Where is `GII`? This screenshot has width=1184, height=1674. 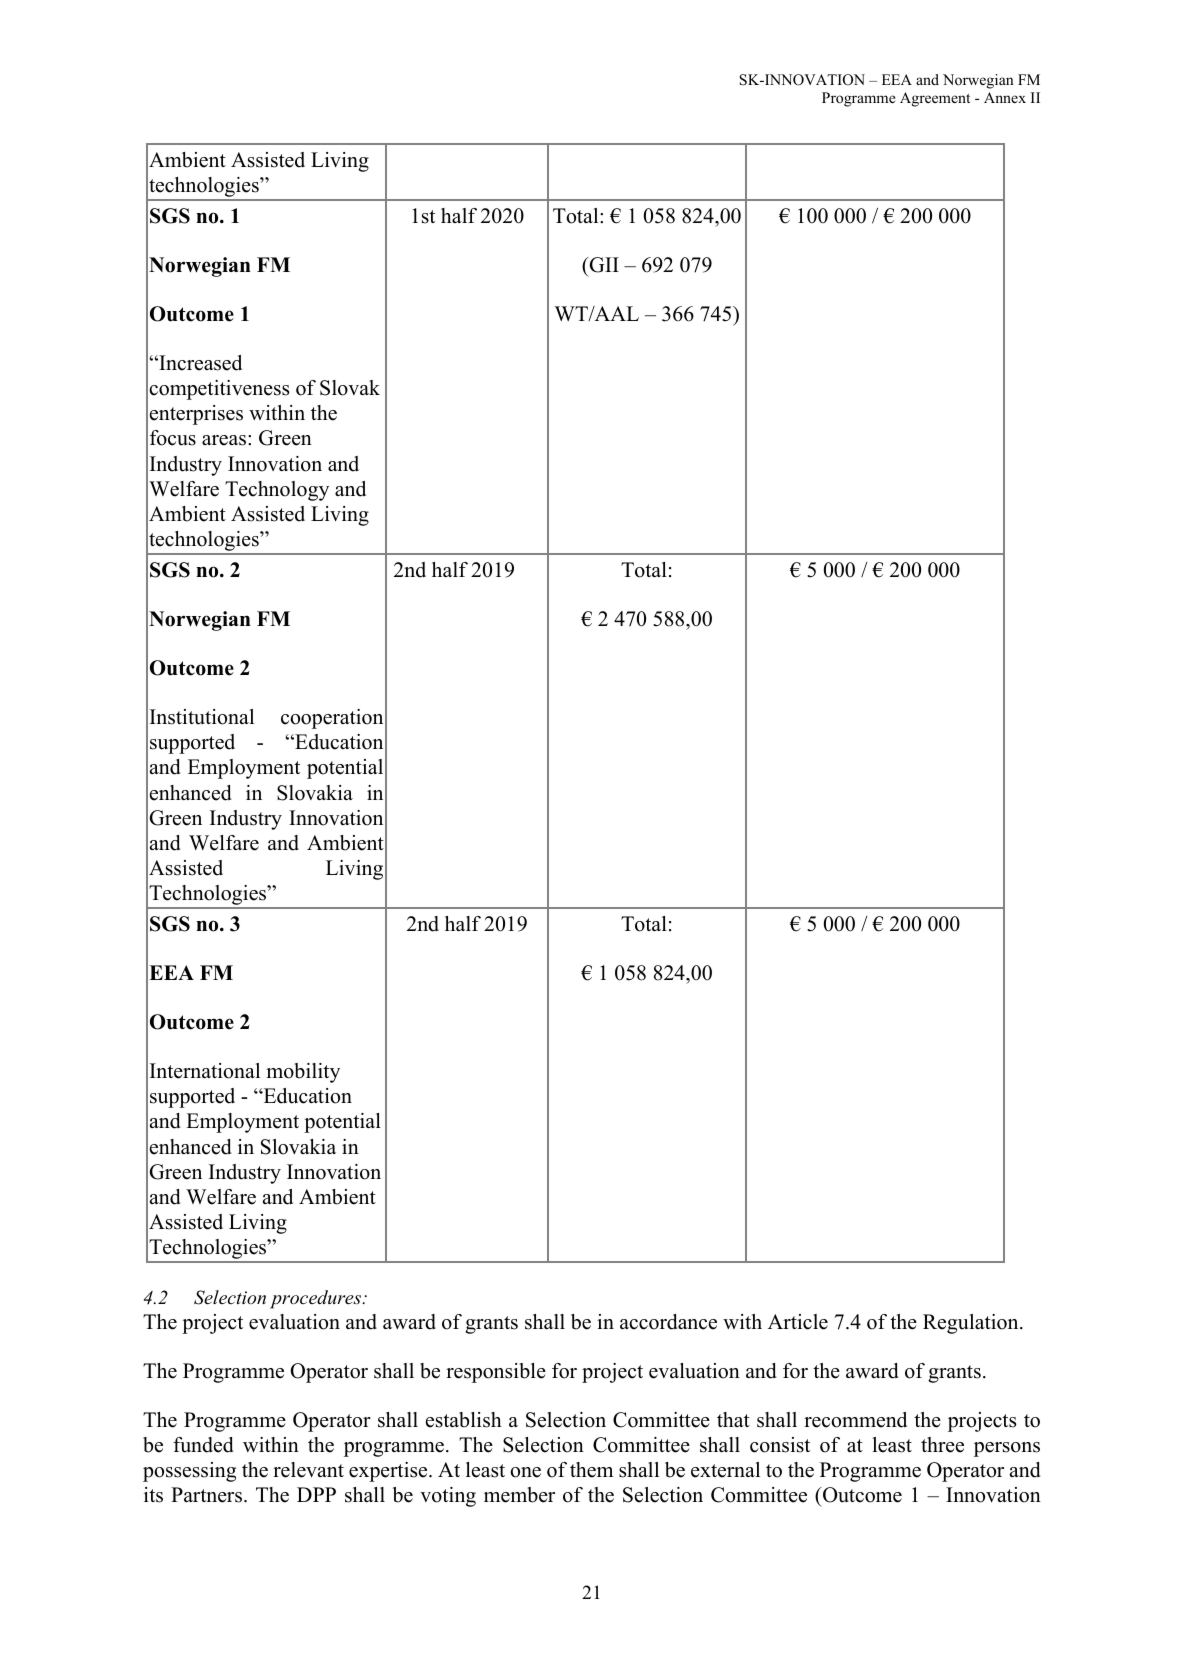 GII is located at coordinates (603, 265).
